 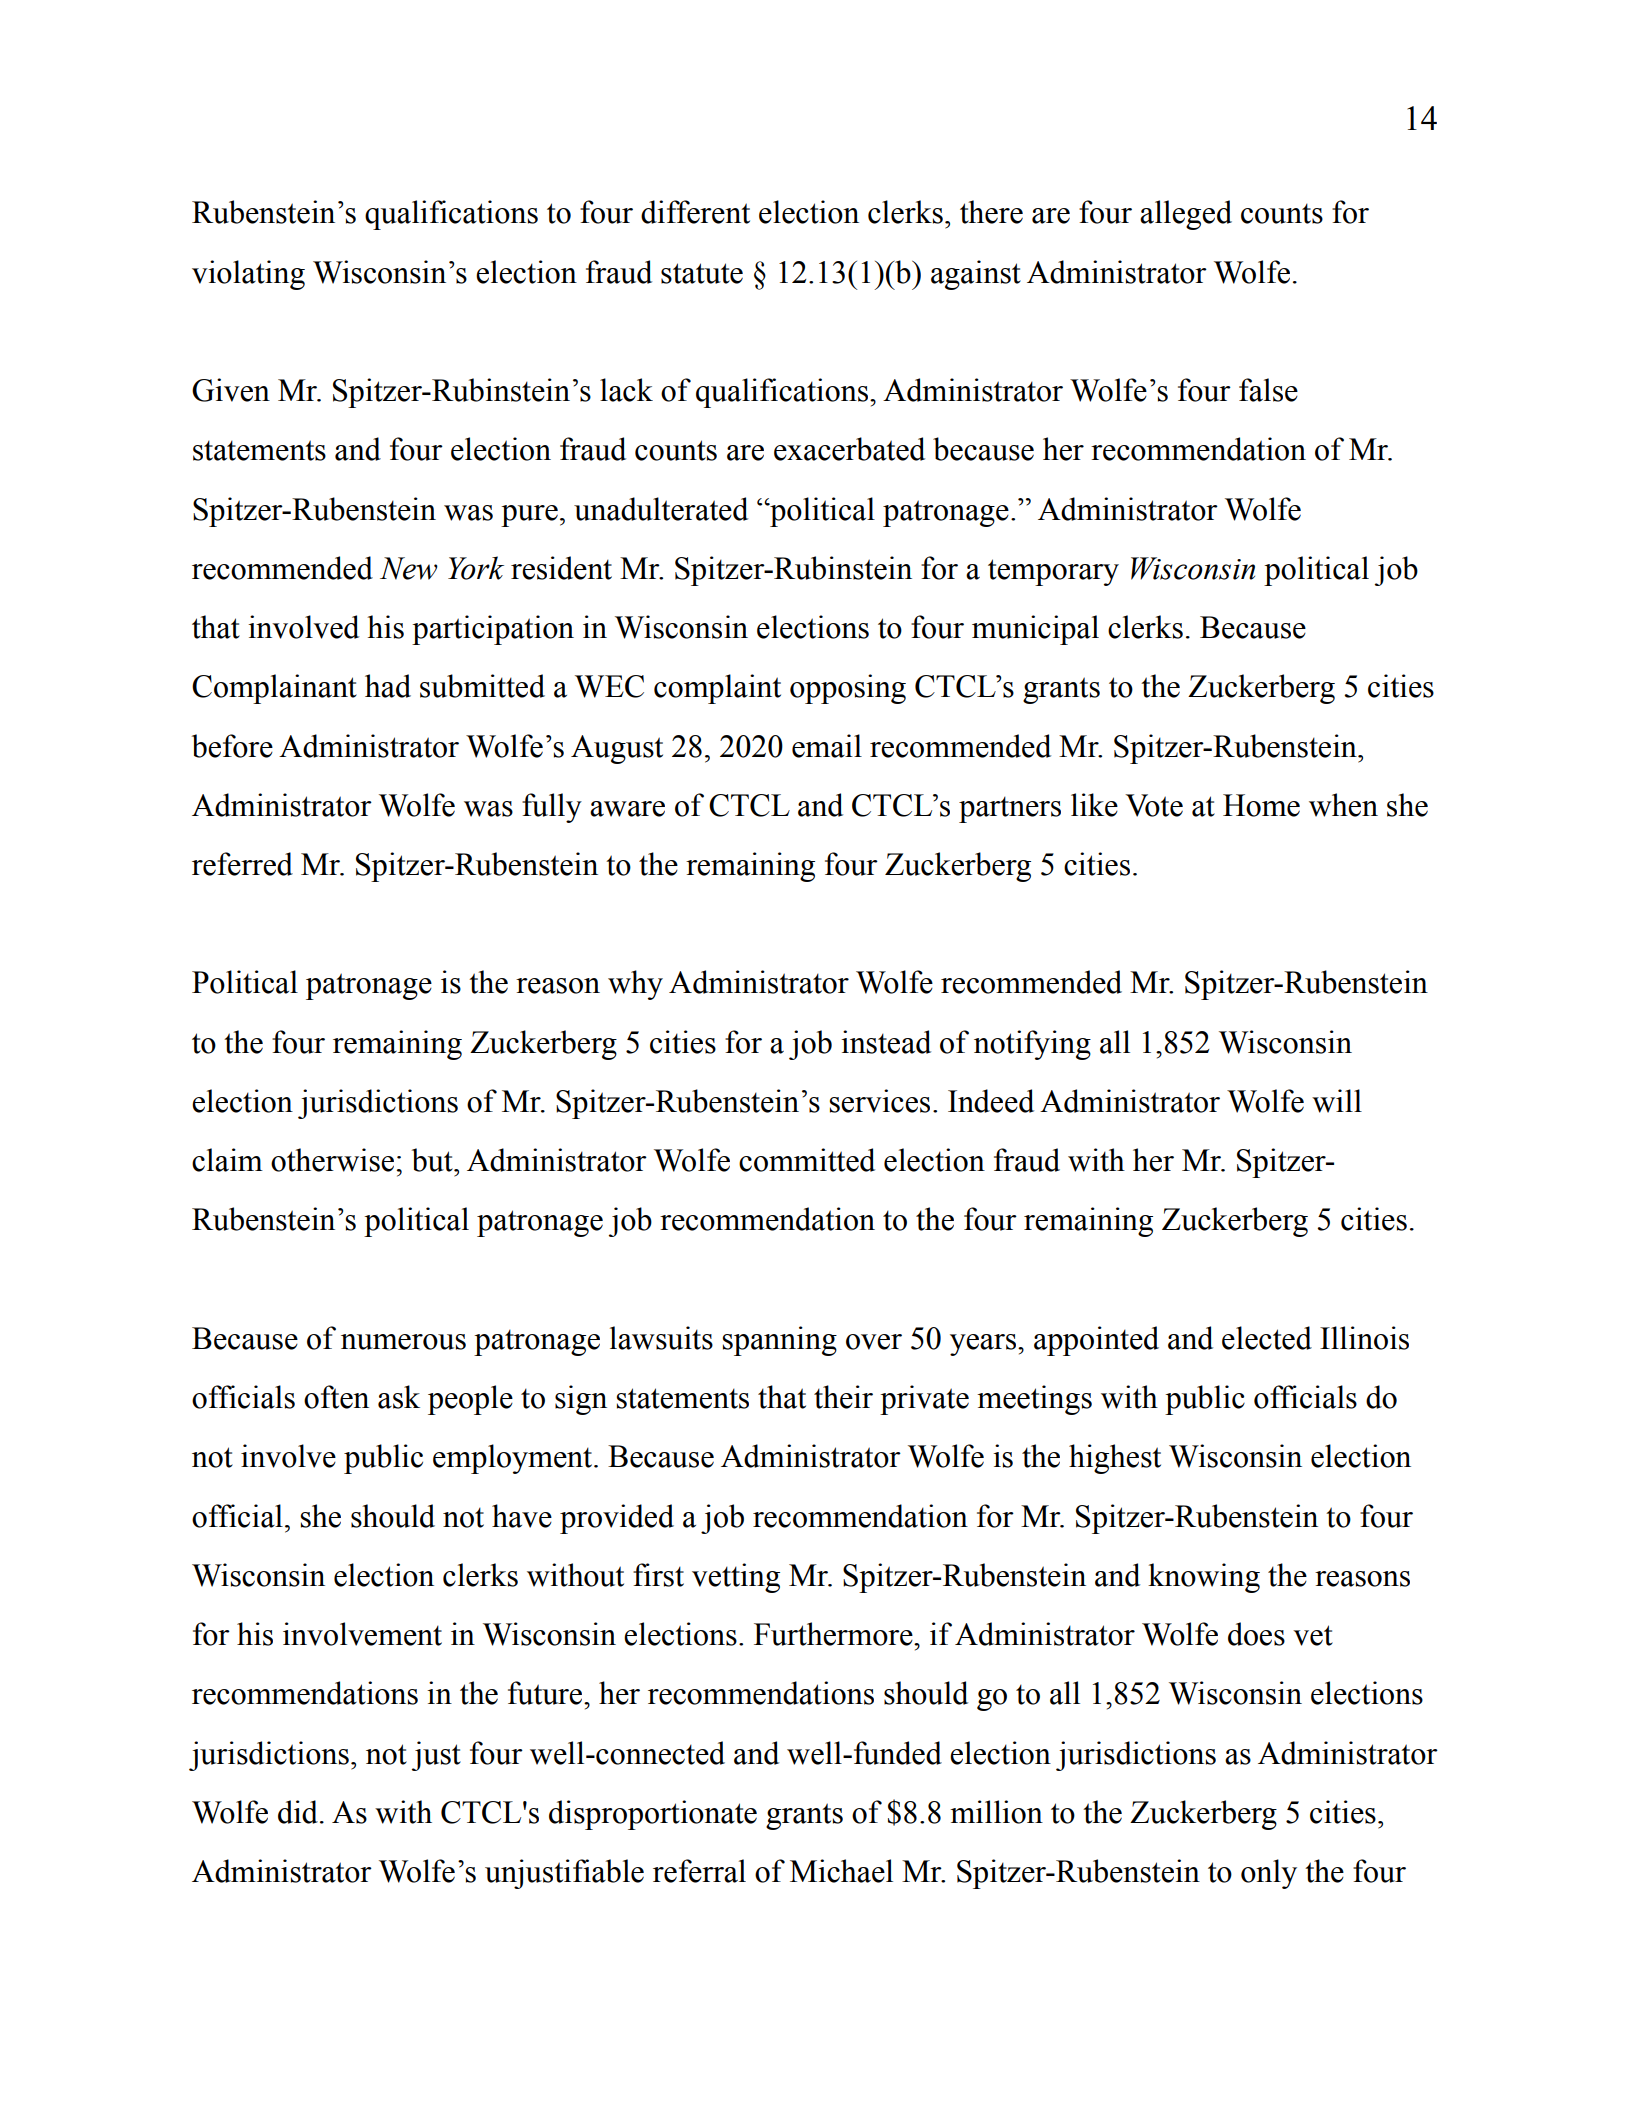 What do you see at coordinates (1186, 215) in the page?
I see `alleged` at bounding box center [1186, 215].
